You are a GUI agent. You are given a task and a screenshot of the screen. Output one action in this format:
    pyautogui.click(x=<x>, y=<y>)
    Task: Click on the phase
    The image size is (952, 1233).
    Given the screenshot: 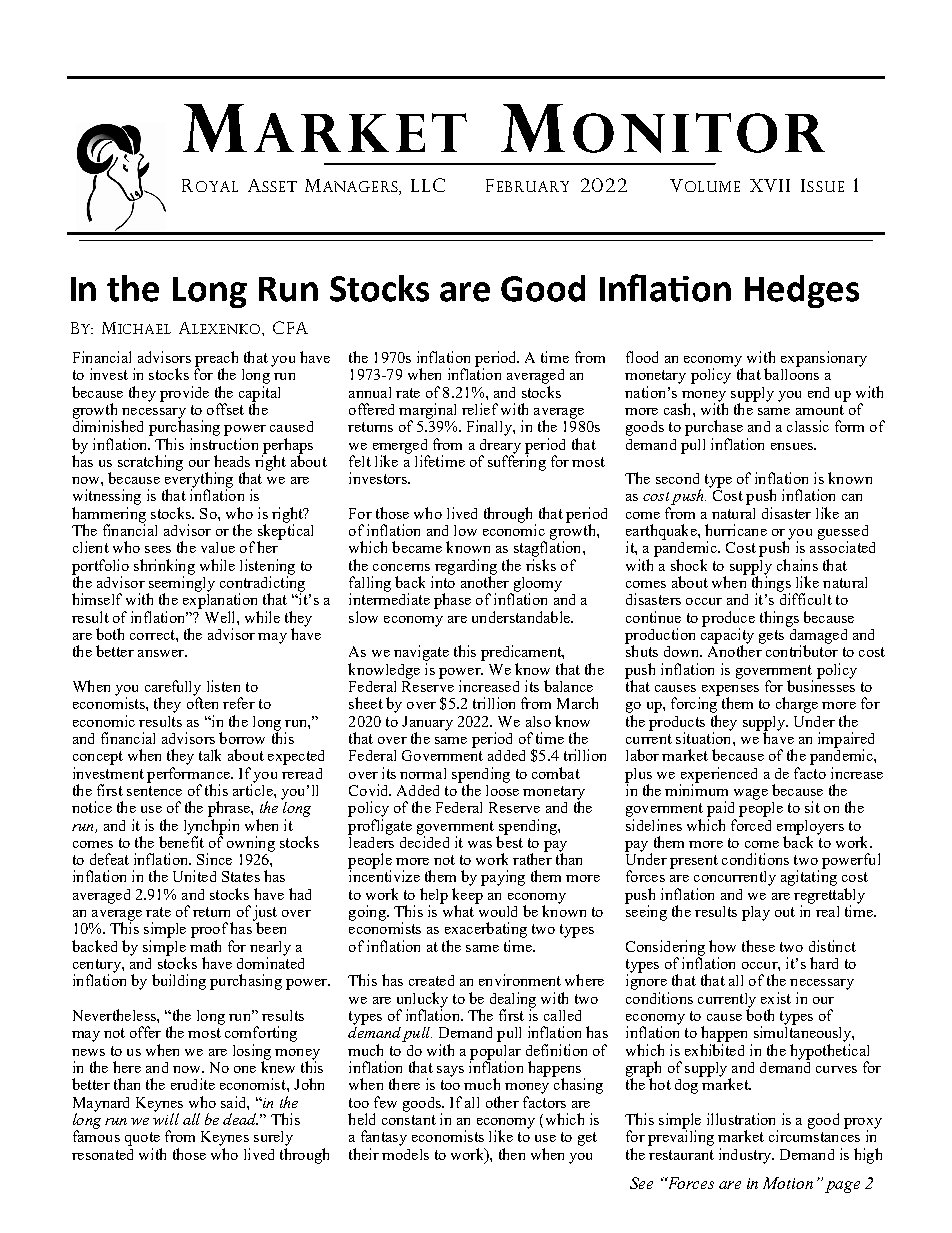 What is the action you would take?
    pyautogui.click(x=452, y=601)
